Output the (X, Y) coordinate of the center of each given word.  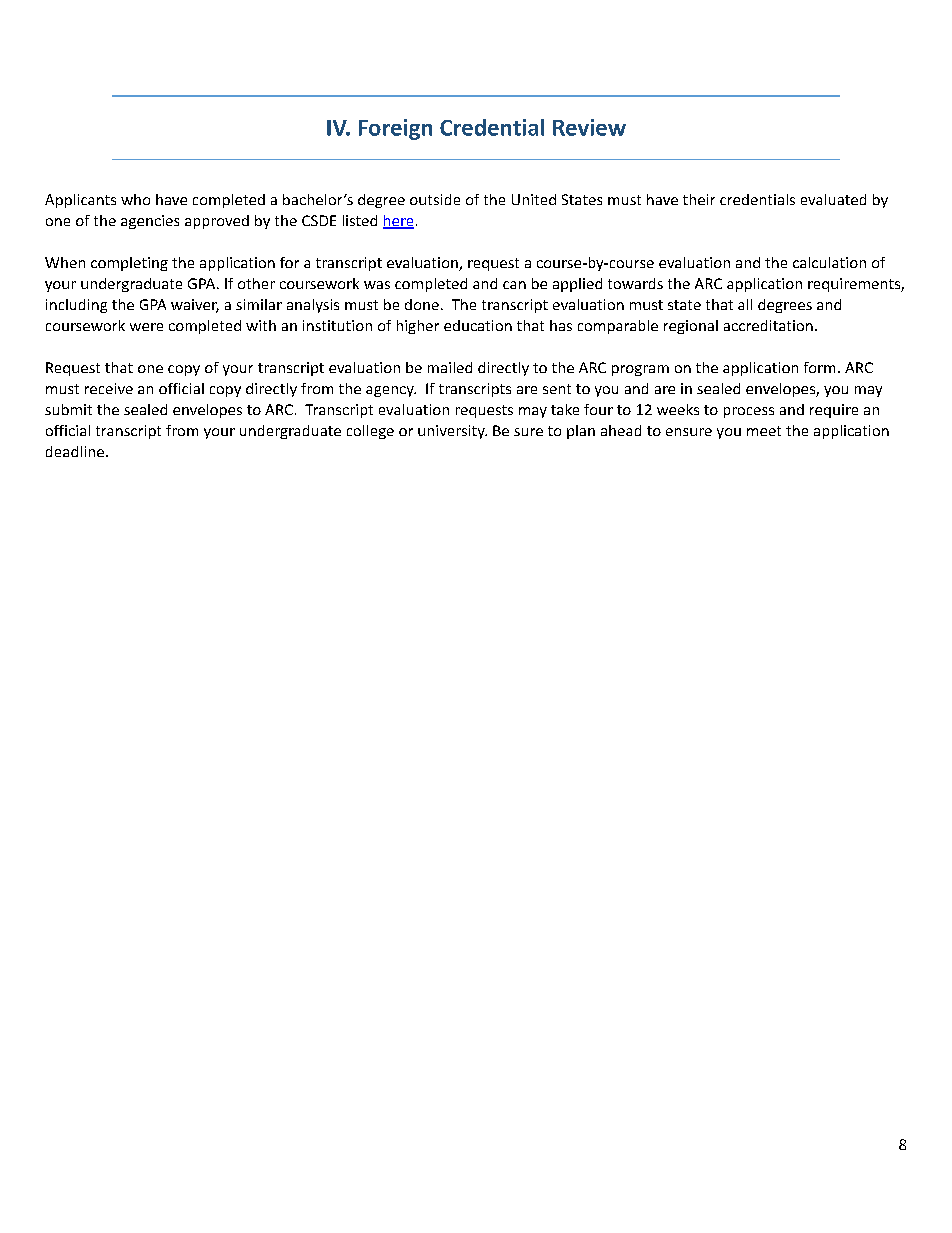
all (745, 304)
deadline (75, 451)
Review (589, 127)
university (452, 432)
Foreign (395, 129)
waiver (195, 306)
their (699, 199)
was (377, 285)
